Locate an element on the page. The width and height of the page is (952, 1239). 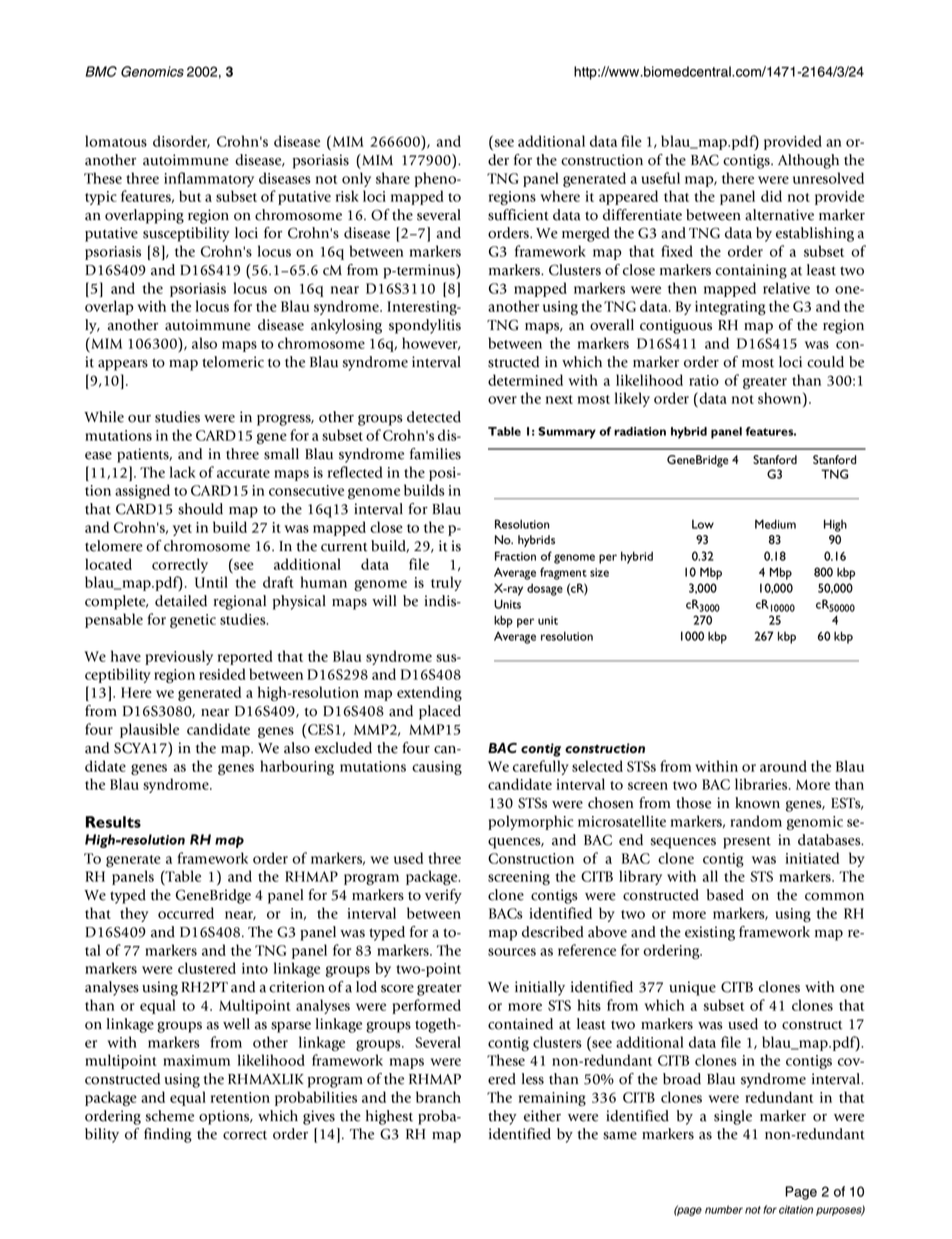
families is located at coordinates (435, 454).
